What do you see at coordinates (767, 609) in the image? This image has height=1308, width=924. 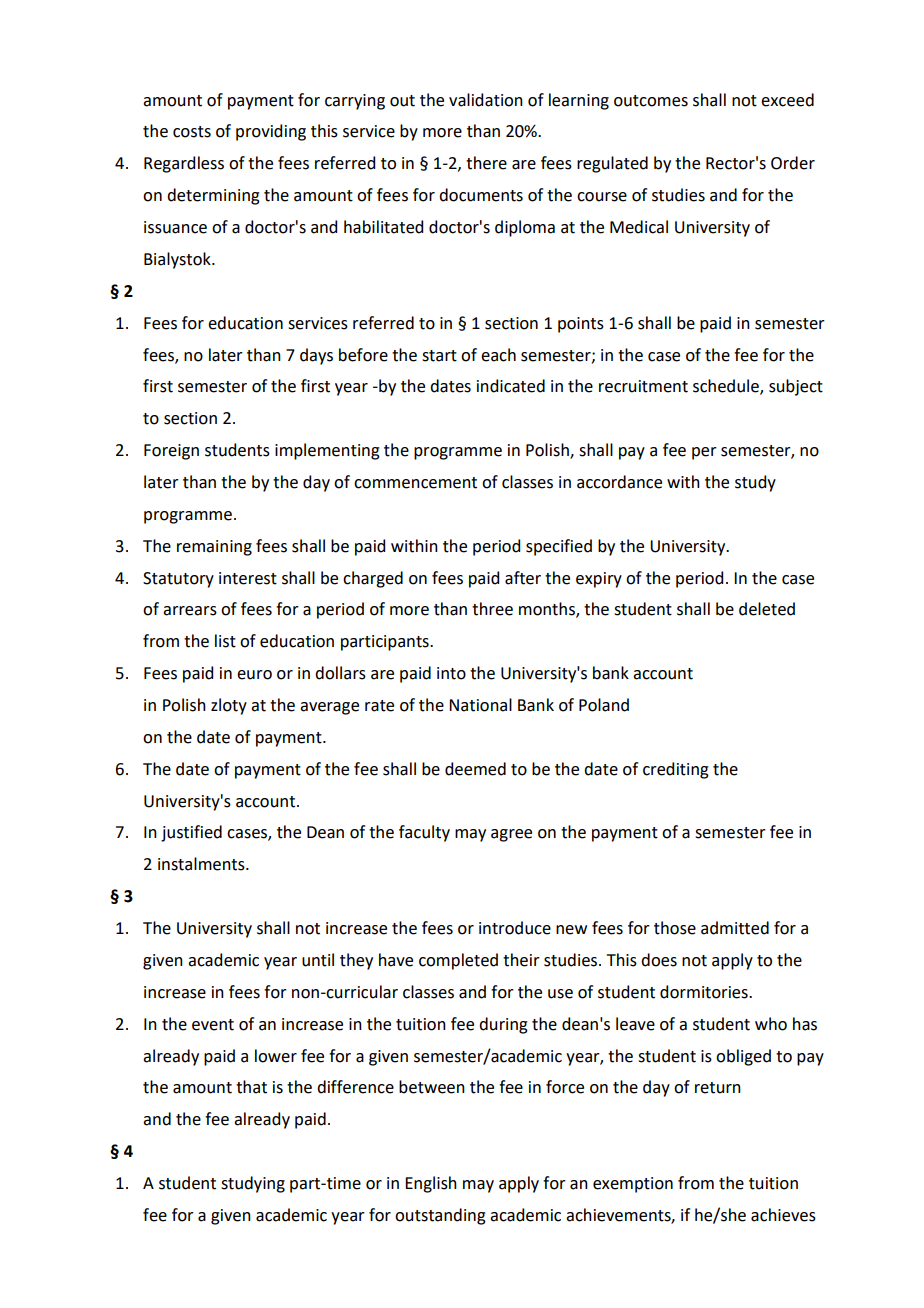 I see `deleted` at bounding box center [767, 609].
